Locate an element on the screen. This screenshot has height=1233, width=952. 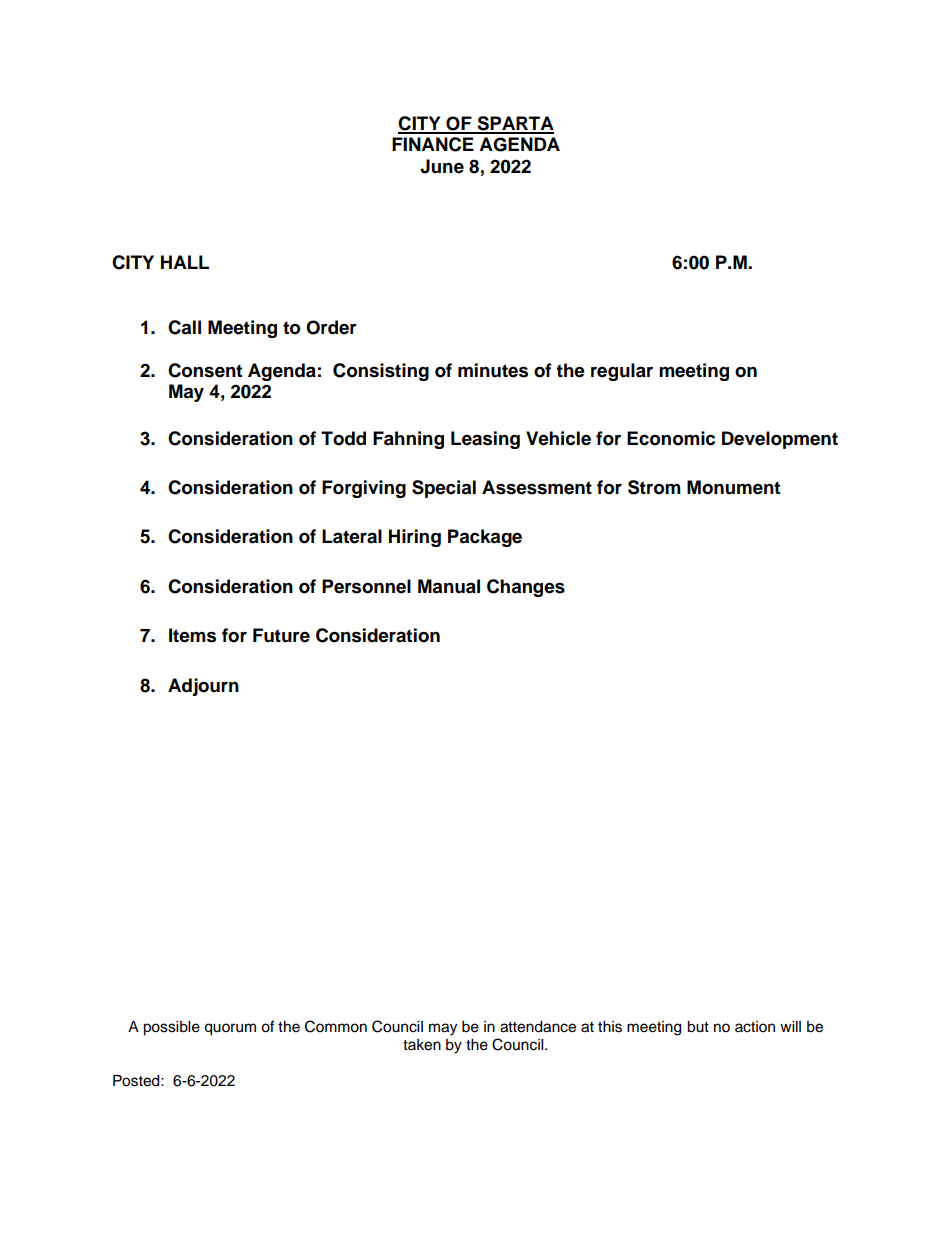
Manual is located at coordinates (449, 586).
